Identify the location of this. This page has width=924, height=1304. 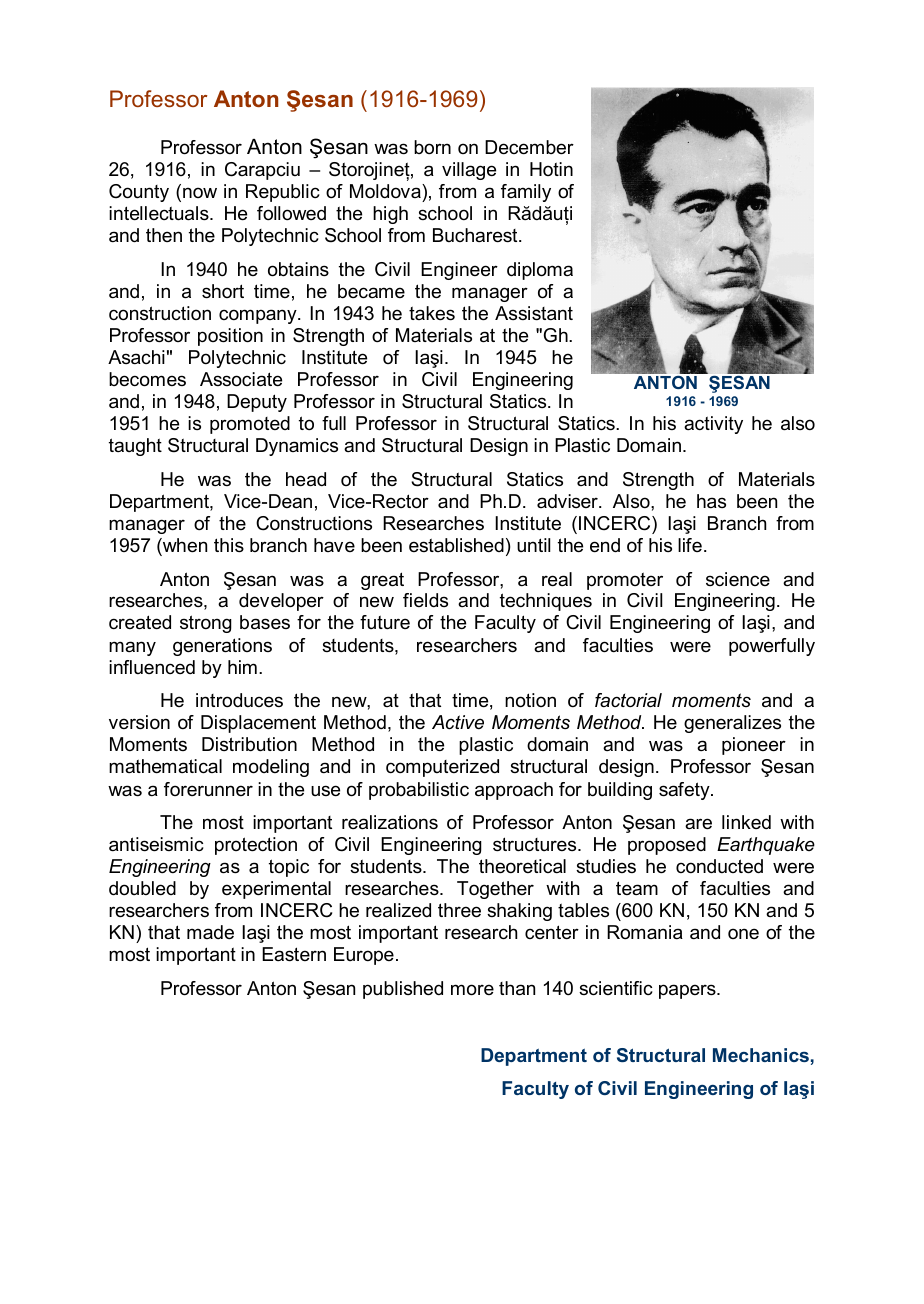
(229, 545).
